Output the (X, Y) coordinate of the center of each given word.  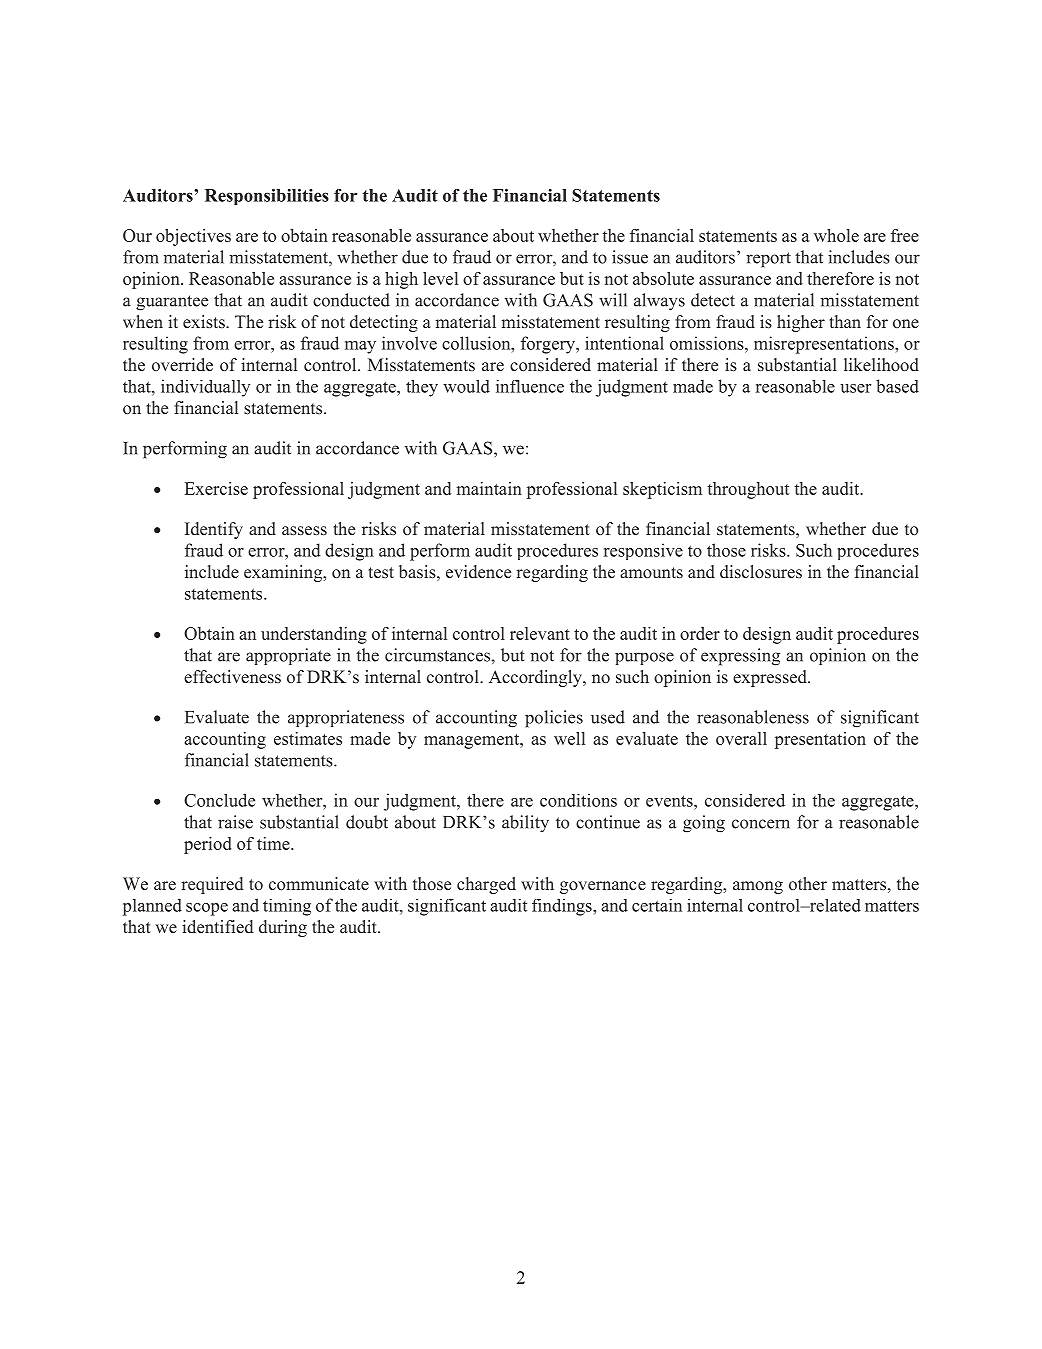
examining (284, 573)
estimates (308, 738)
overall (741, 738)
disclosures (761, 572)
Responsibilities (267, 197)
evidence (478, 572)
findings (563, 907)
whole (836, 235)
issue (630, 257)
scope (207, 909)
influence (530, 386)
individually (205, 388)
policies (554, 719)
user (855, 388)
